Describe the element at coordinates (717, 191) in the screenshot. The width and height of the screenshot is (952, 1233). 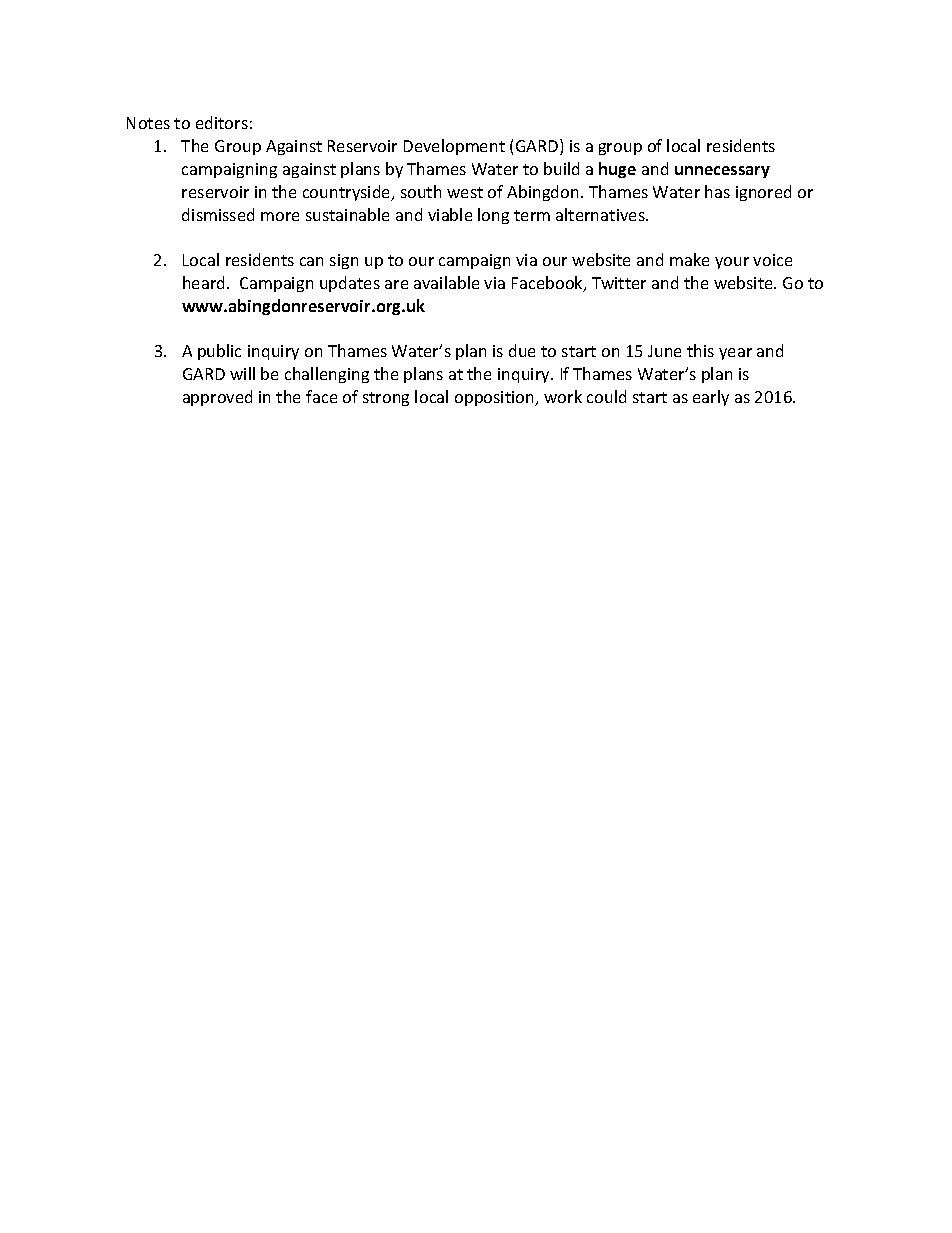
I see `has` at that location.
